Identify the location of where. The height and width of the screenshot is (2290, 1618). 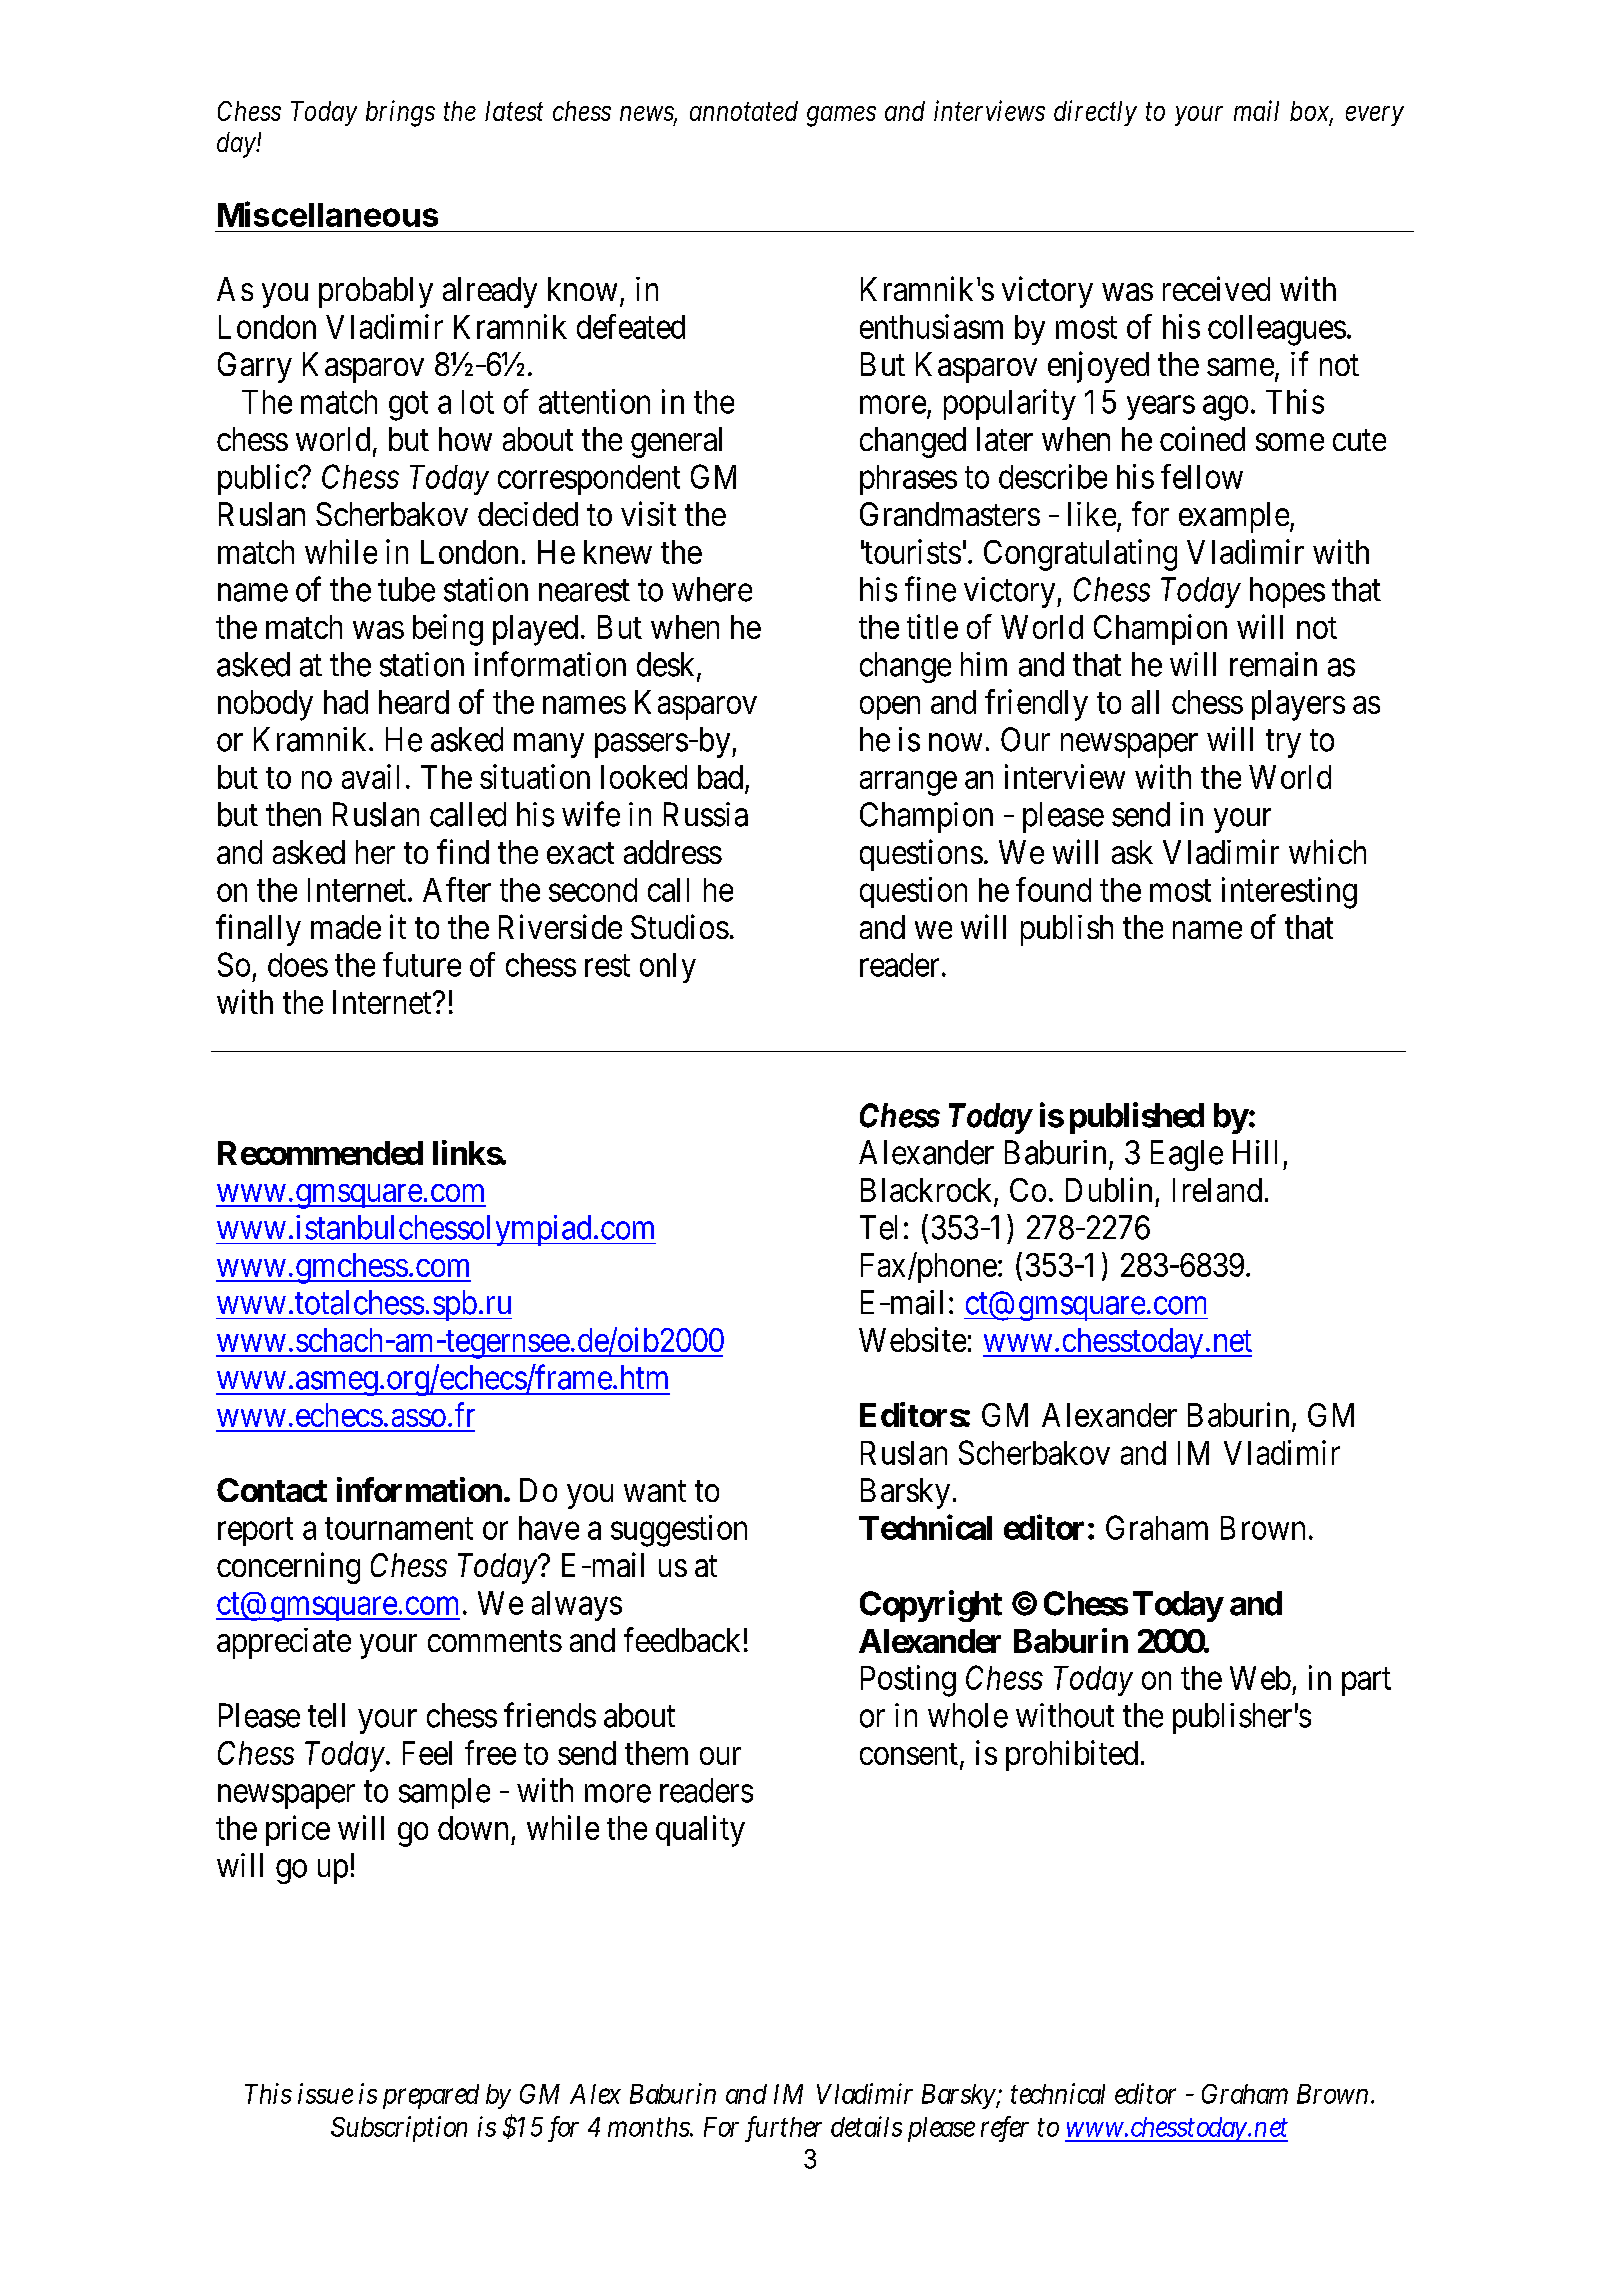
(712, 589).
